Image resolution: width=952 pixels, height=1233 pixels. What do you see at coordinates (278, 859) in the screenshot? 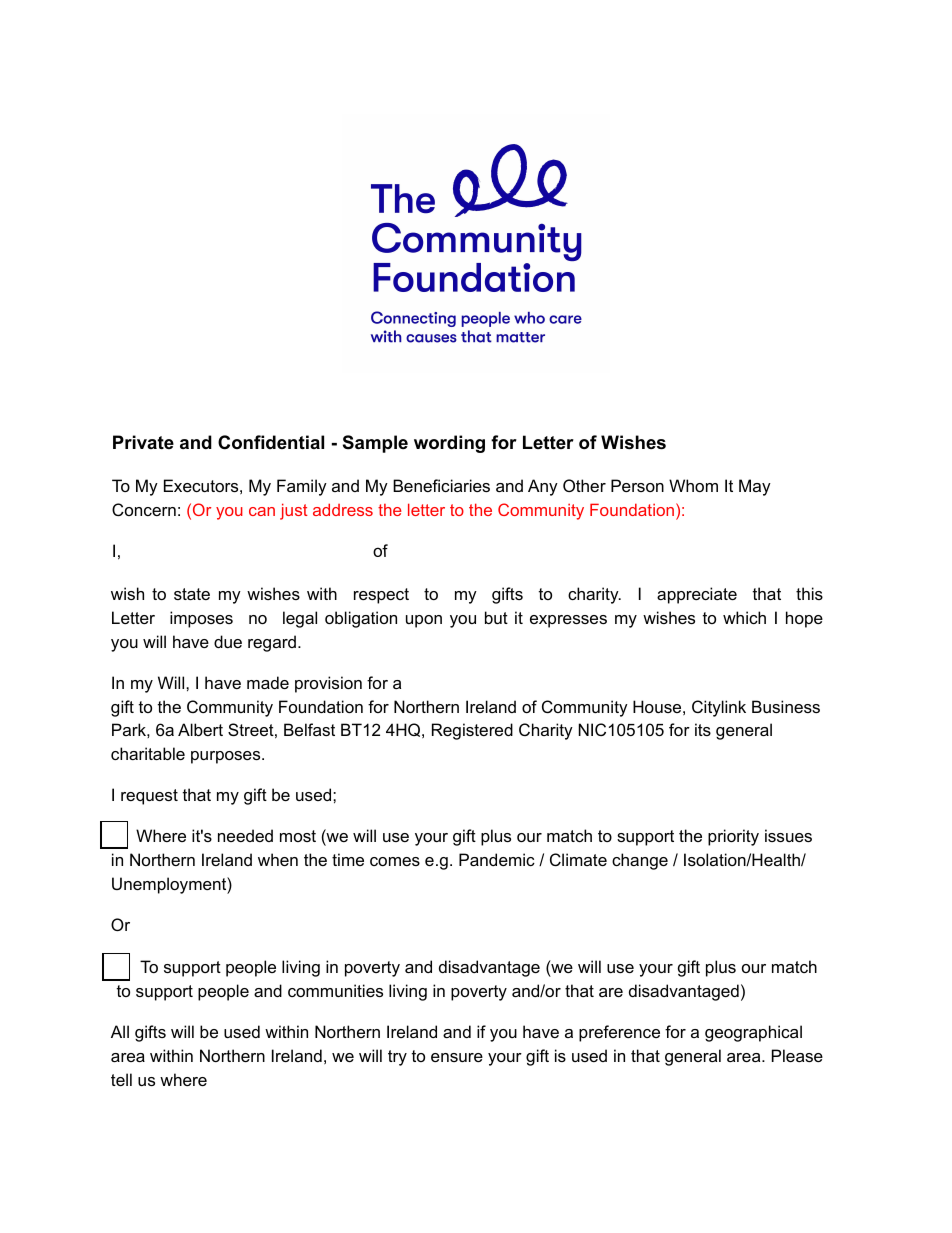
I see `when` at bounding box center [278, 859].
